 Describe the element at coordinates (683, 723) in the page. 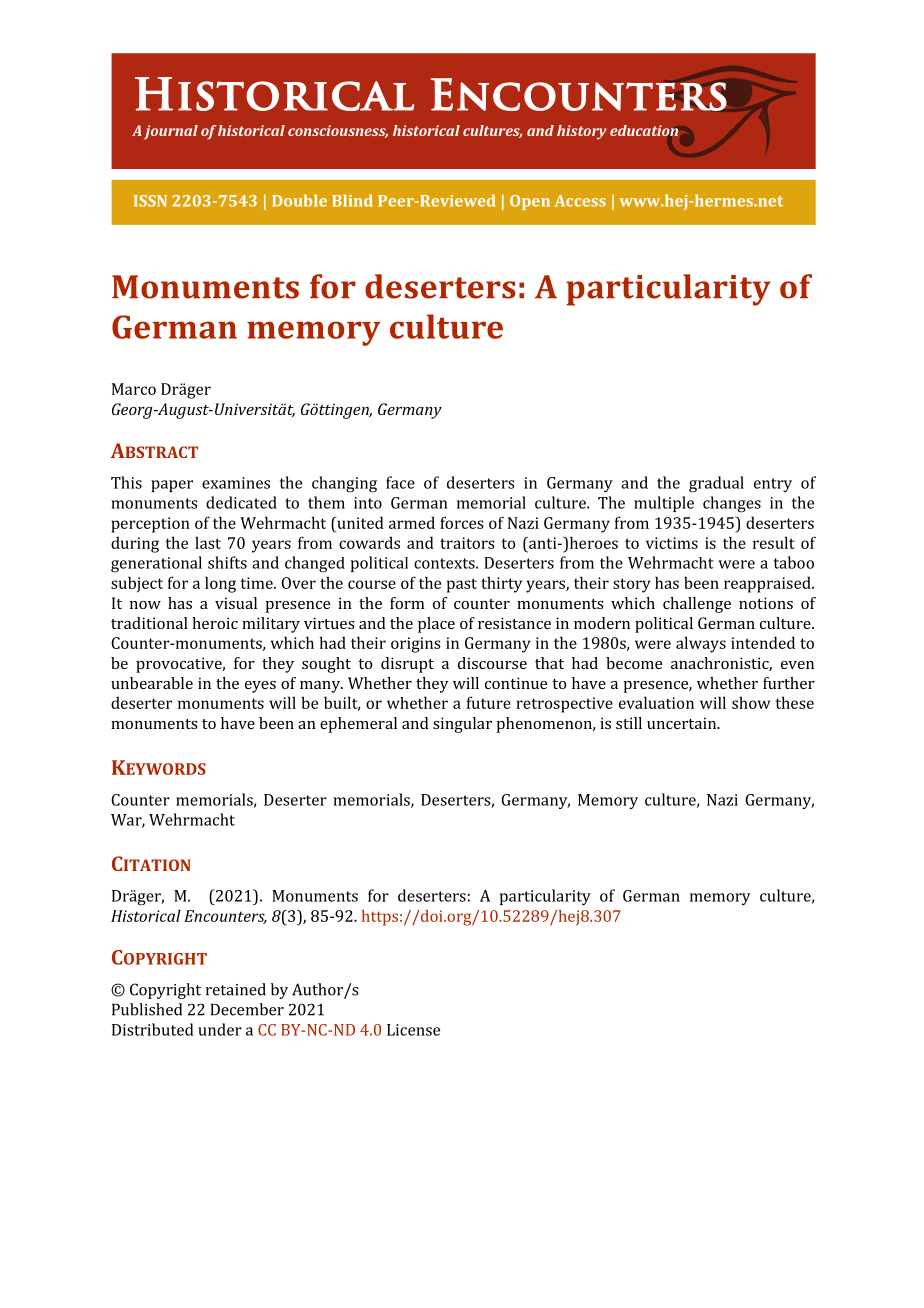

I see `uncertain` at that location.
